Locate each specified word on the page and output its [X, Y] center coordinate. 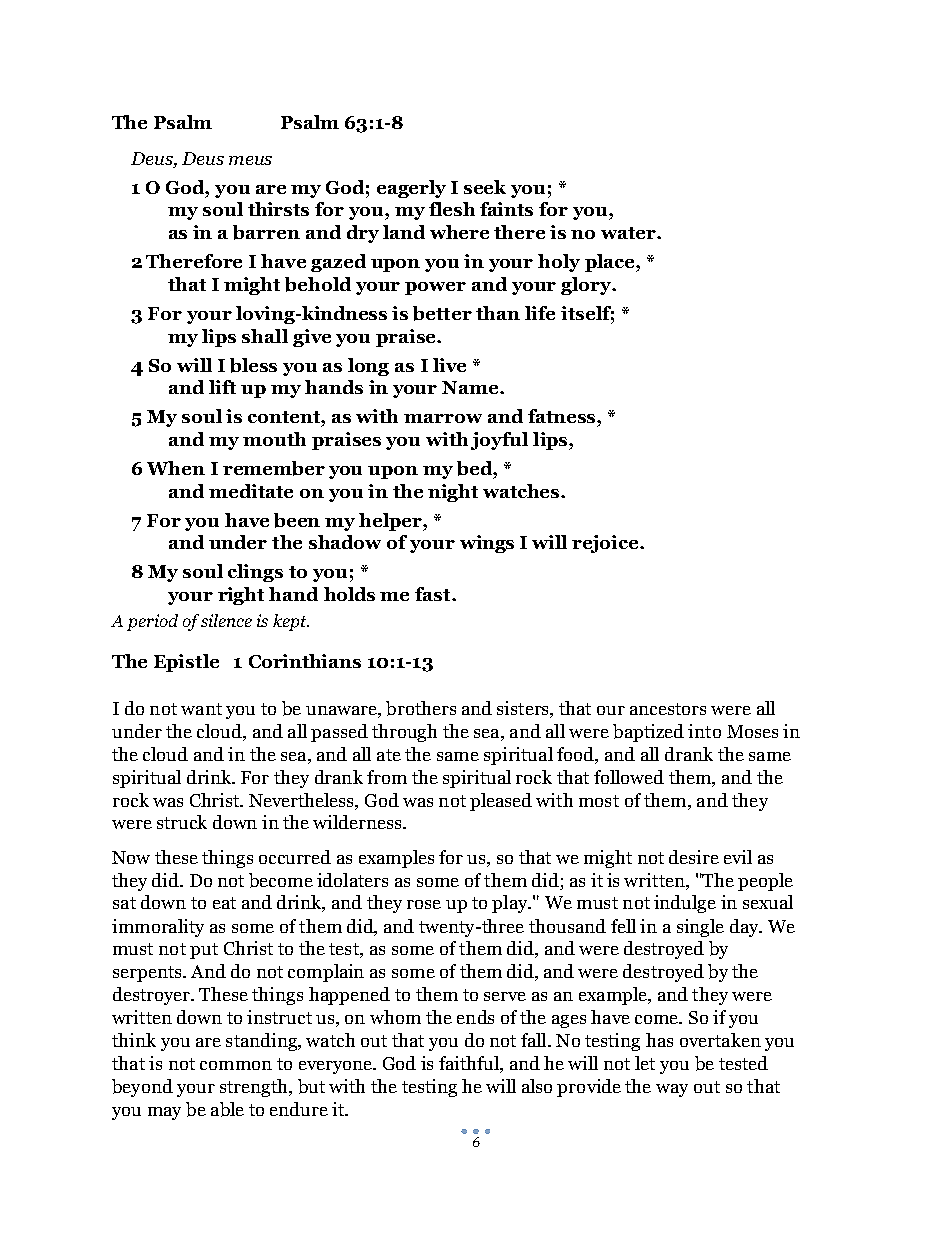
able [227, 1109]
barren [266, 232]
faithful [470, 1064]
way [672, 1090]
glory [587, 286]
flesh [452, 209]
